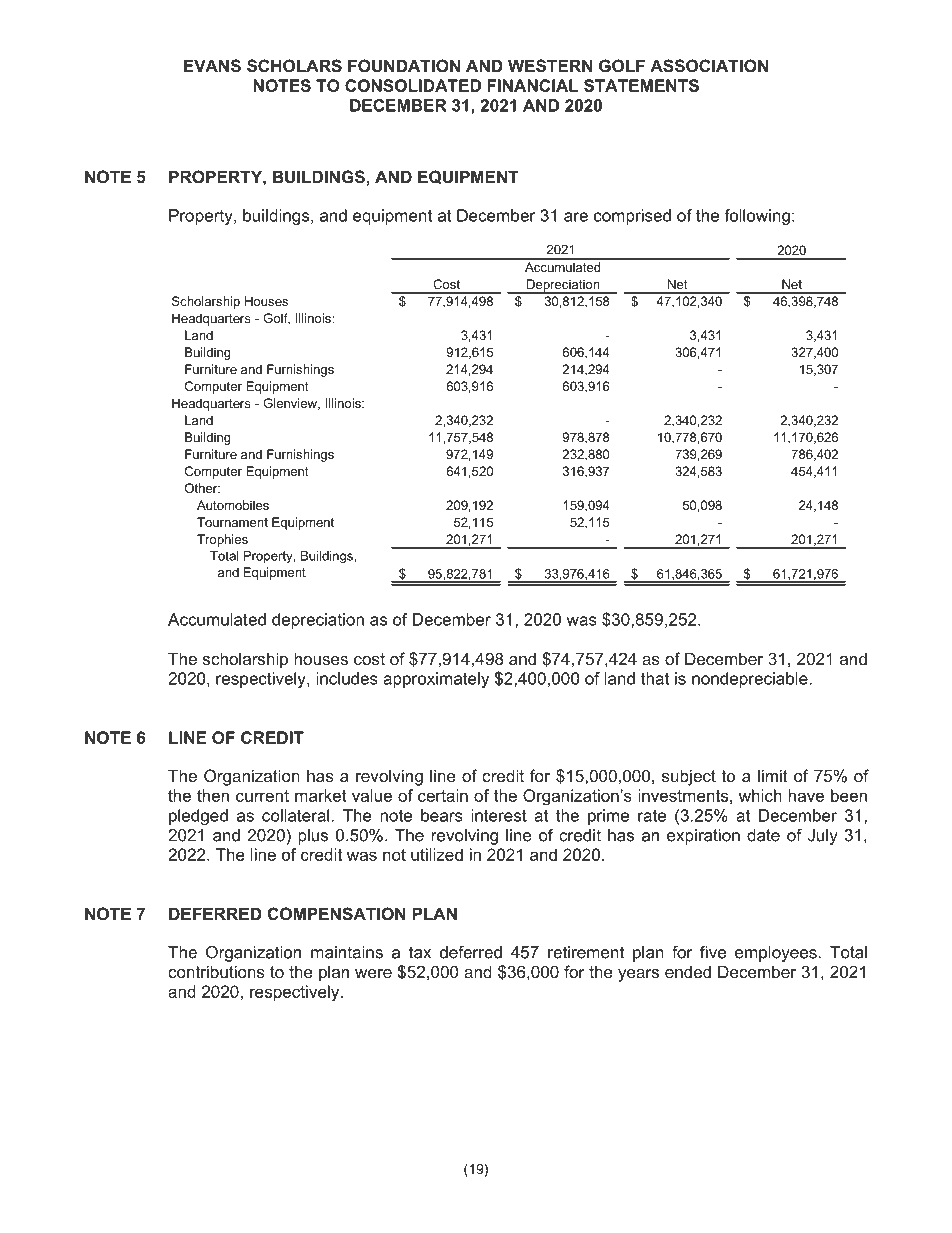 This document has width=952, height=1233. What do you see at coordinates (222, 540) in the document?
I see `Trophies` at bounding box center [222, 540].
